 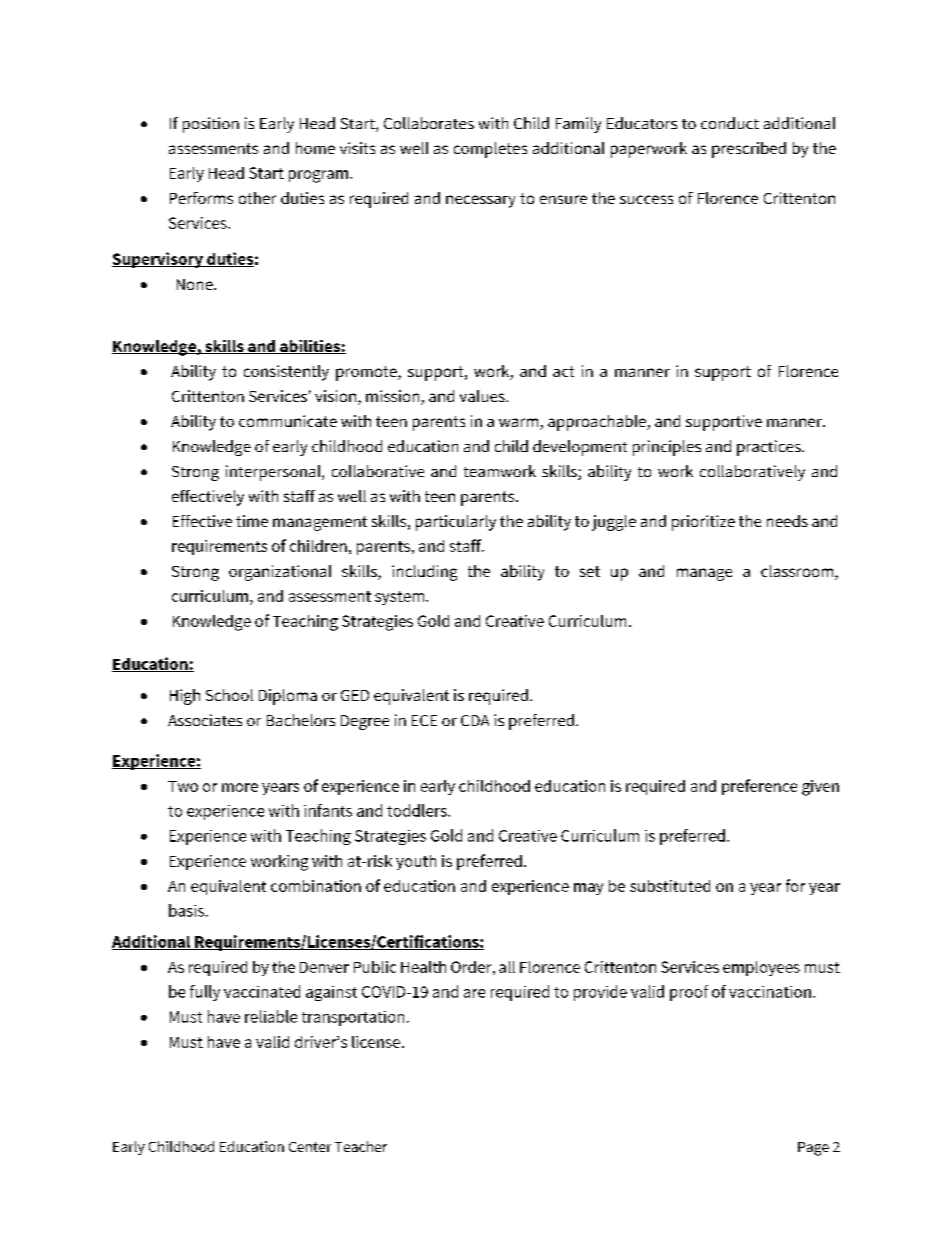 What do you see at coordinates (211, 125) in the screenshot?
I see `position` at bounding box center [211, 125].
